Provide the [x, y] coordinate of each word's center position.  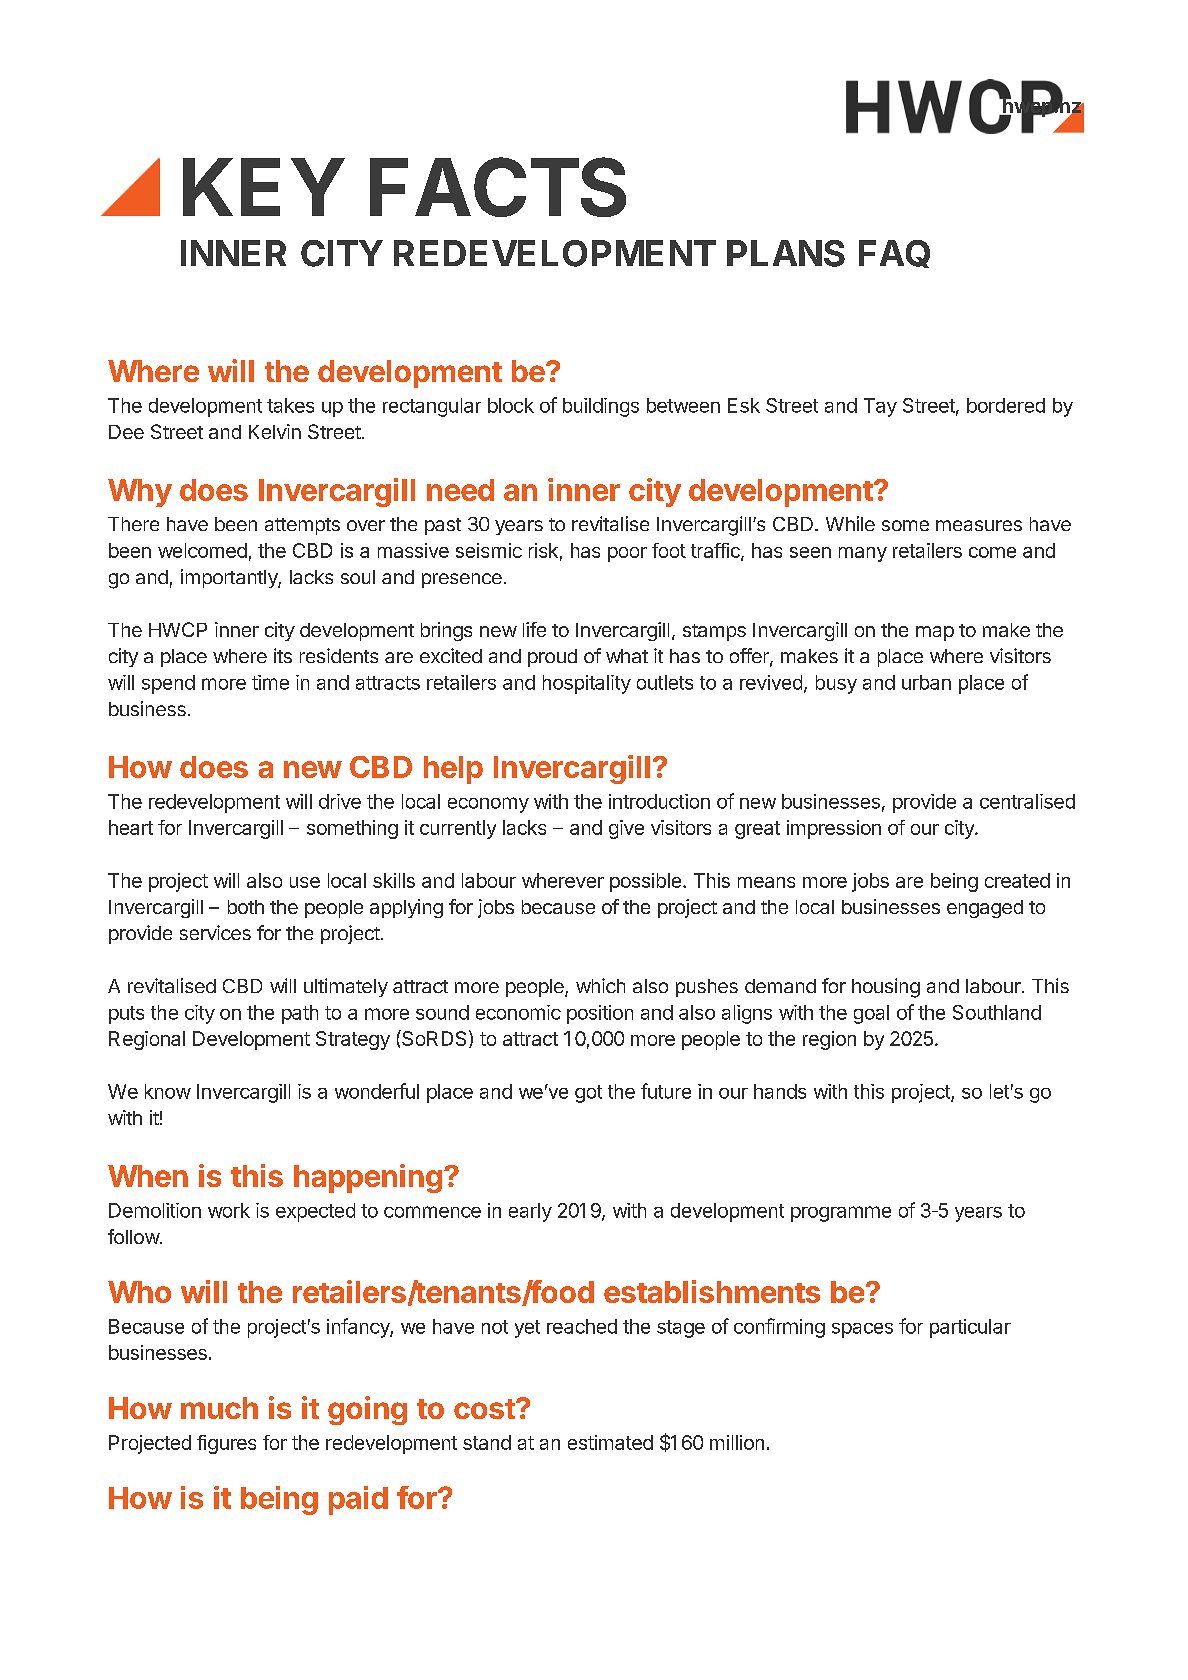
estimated [610, 1442]
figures [226, 1444]
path [300, 1014]
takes [290, 405]
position [600, 1014]
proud [552, 658]
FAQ [894, 254]
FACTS [498, 187]
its [283, 655]
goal [871, 1014]
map [935, 633]
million [737, 1442]
